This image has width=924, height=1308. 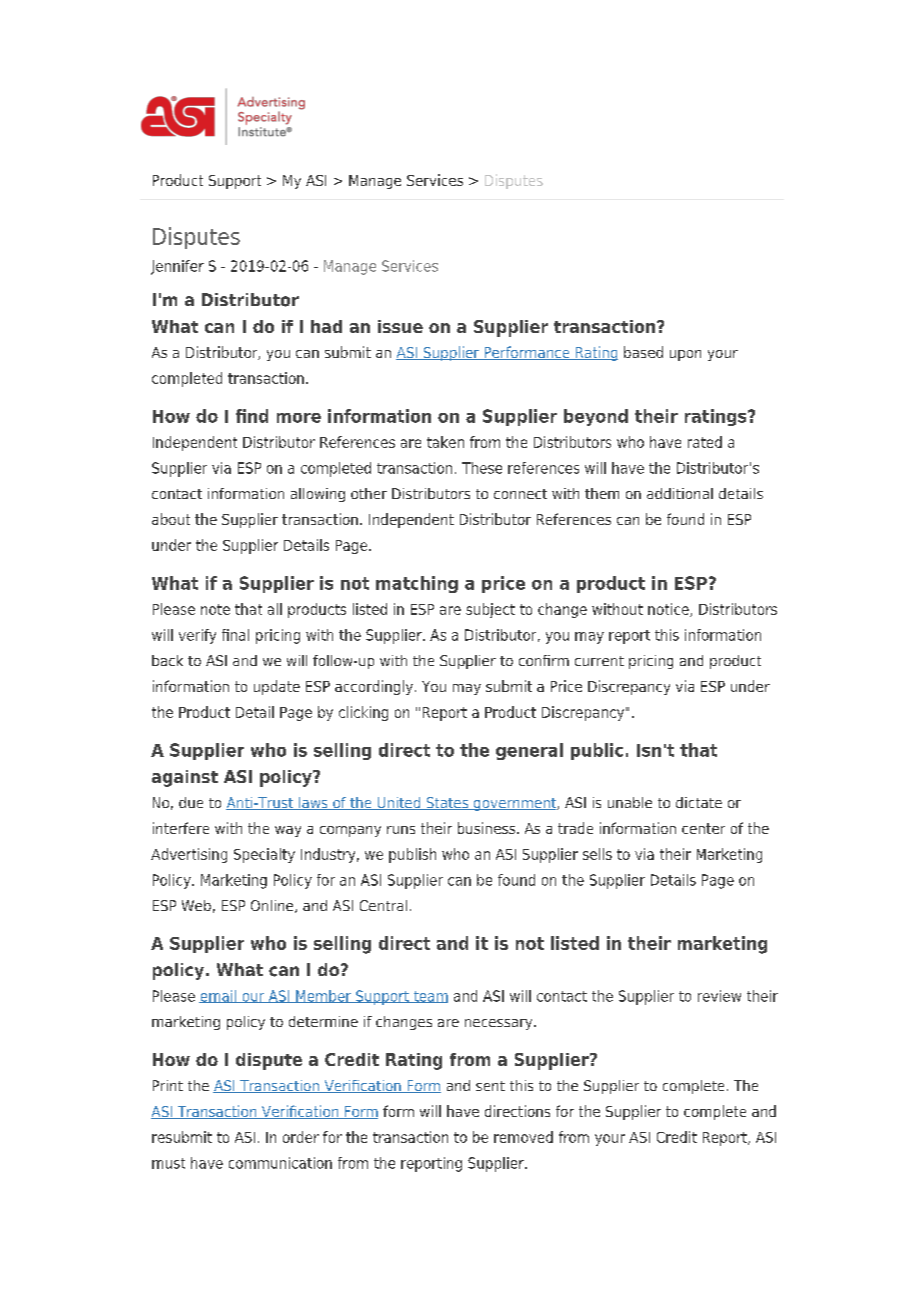 What do you see at coordinates (177, 267) in the image?
I see `Jennifer` at bounding box center [177, 267].
